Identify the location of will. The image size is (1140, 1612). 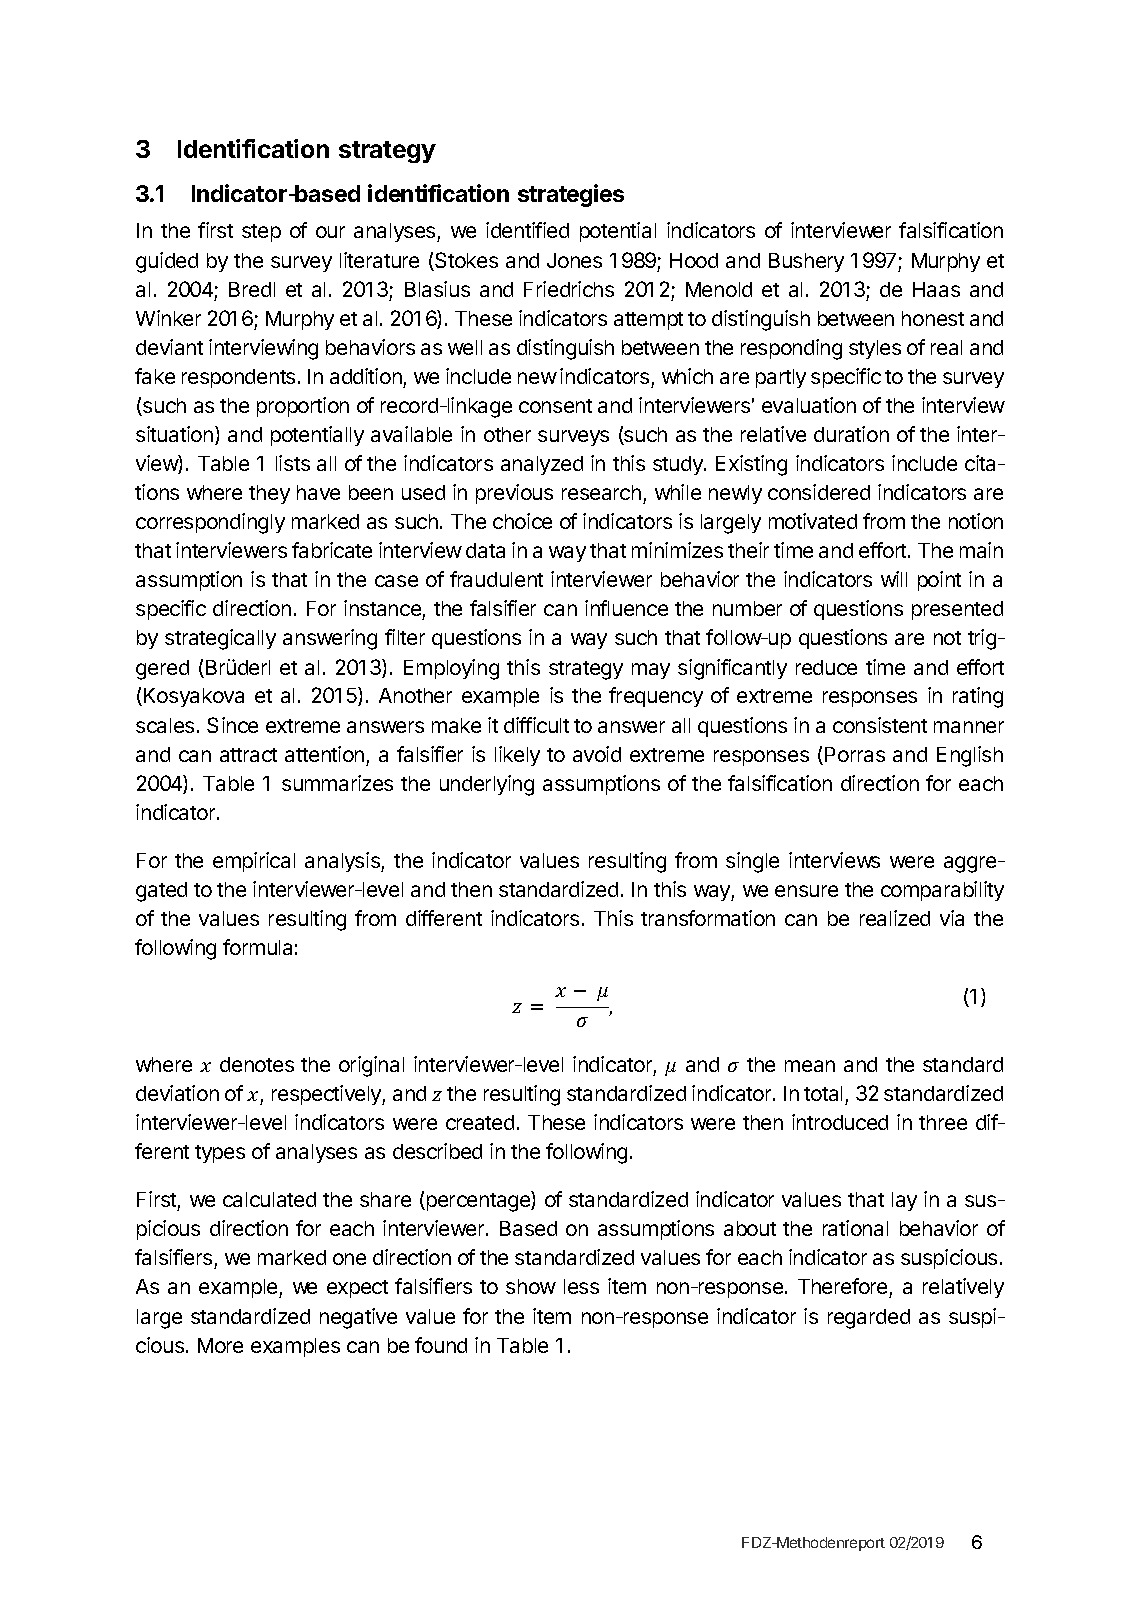
(894, 579).
